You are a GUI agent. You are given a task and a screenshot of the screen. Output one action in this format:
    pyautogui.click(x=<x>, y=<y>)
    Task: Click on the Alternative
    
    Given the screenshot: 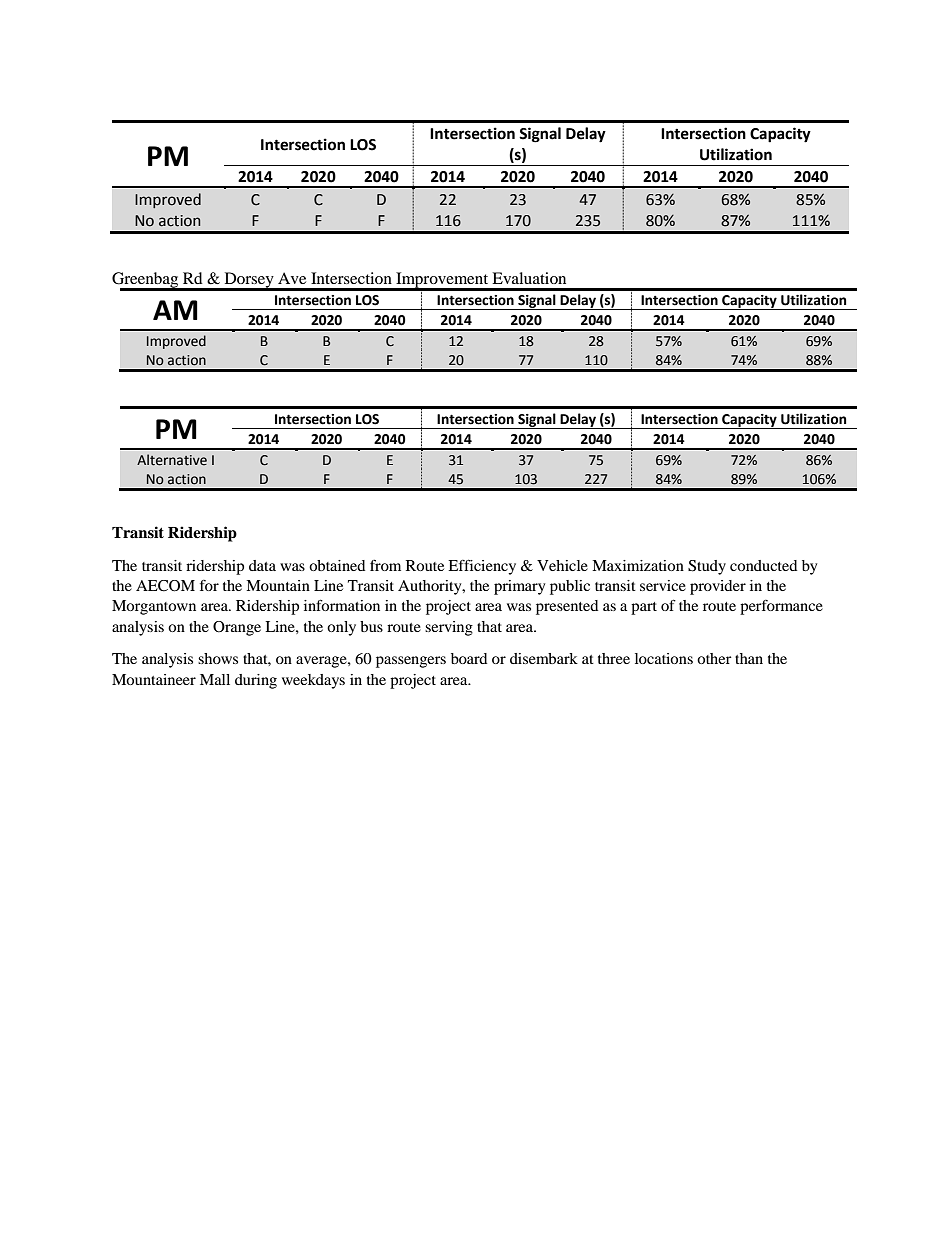 What is the action you would take?
    pyautogui.click(x=172, y=460)
